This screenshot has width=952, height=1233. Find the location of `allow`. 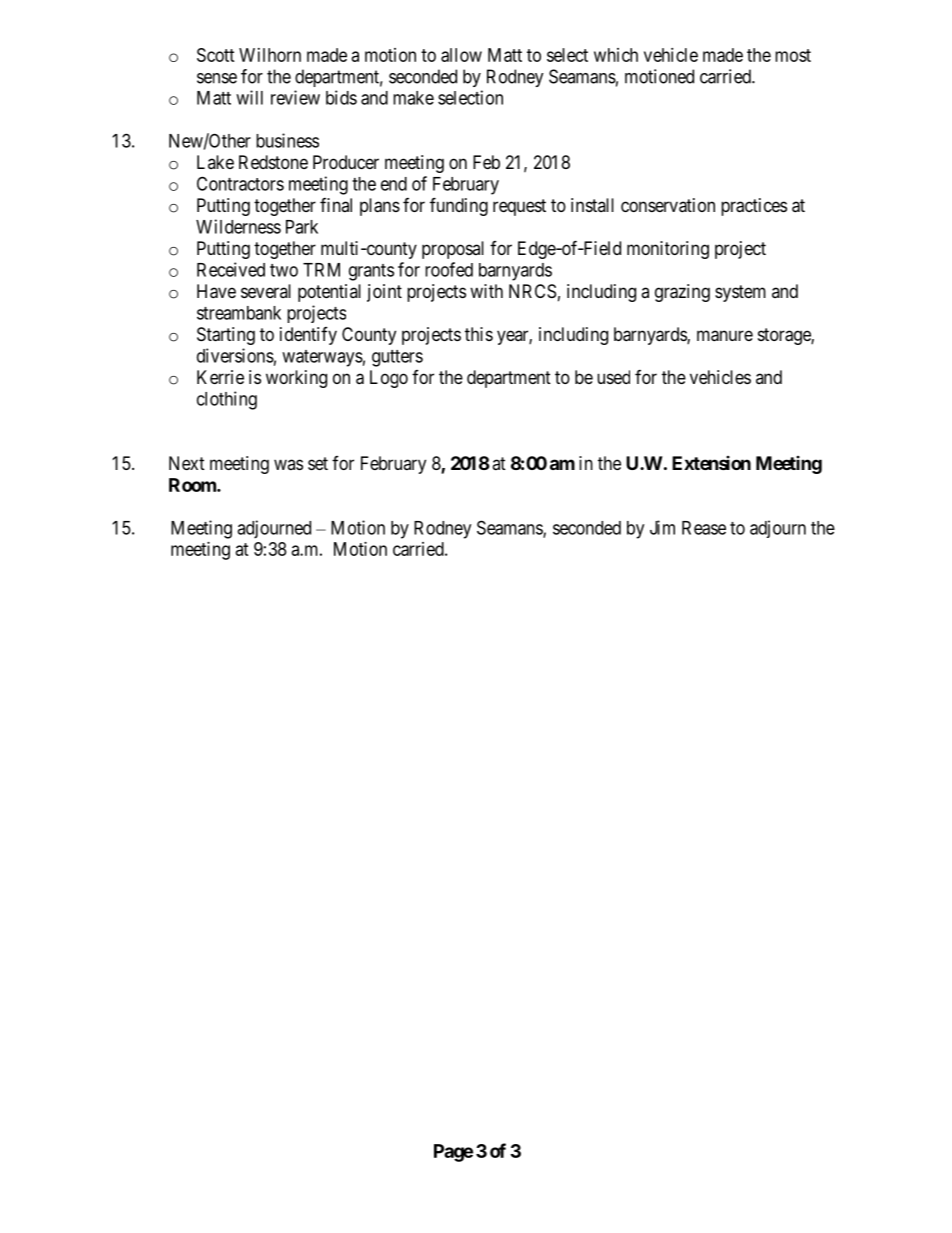

allow is located at coordinates (461, 55).
